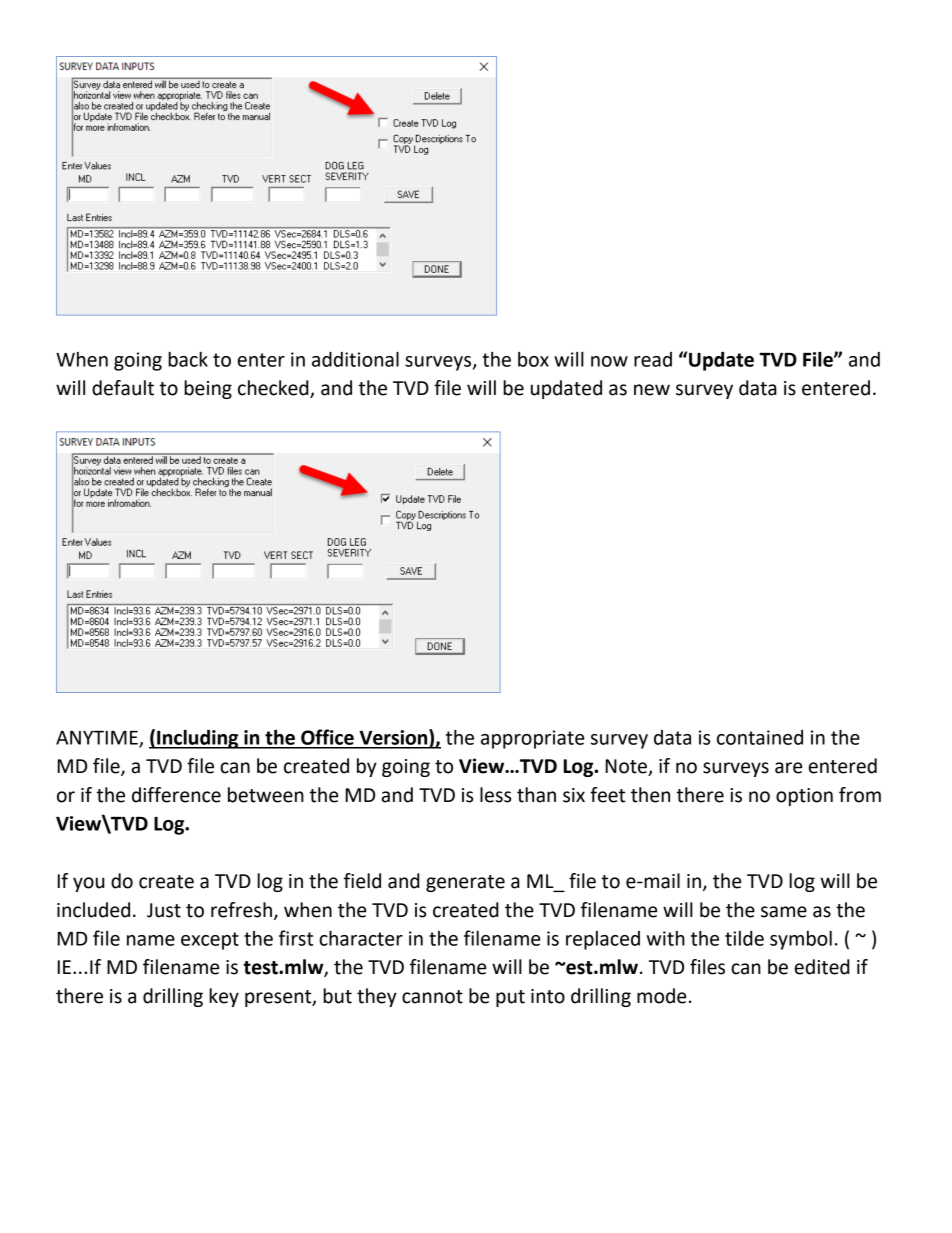 The height and width of the screenshot is (1233, 952). What do you see at coordinates (533, 359) in the screenshot?
I see `box` at bounding box center [533, 359].
